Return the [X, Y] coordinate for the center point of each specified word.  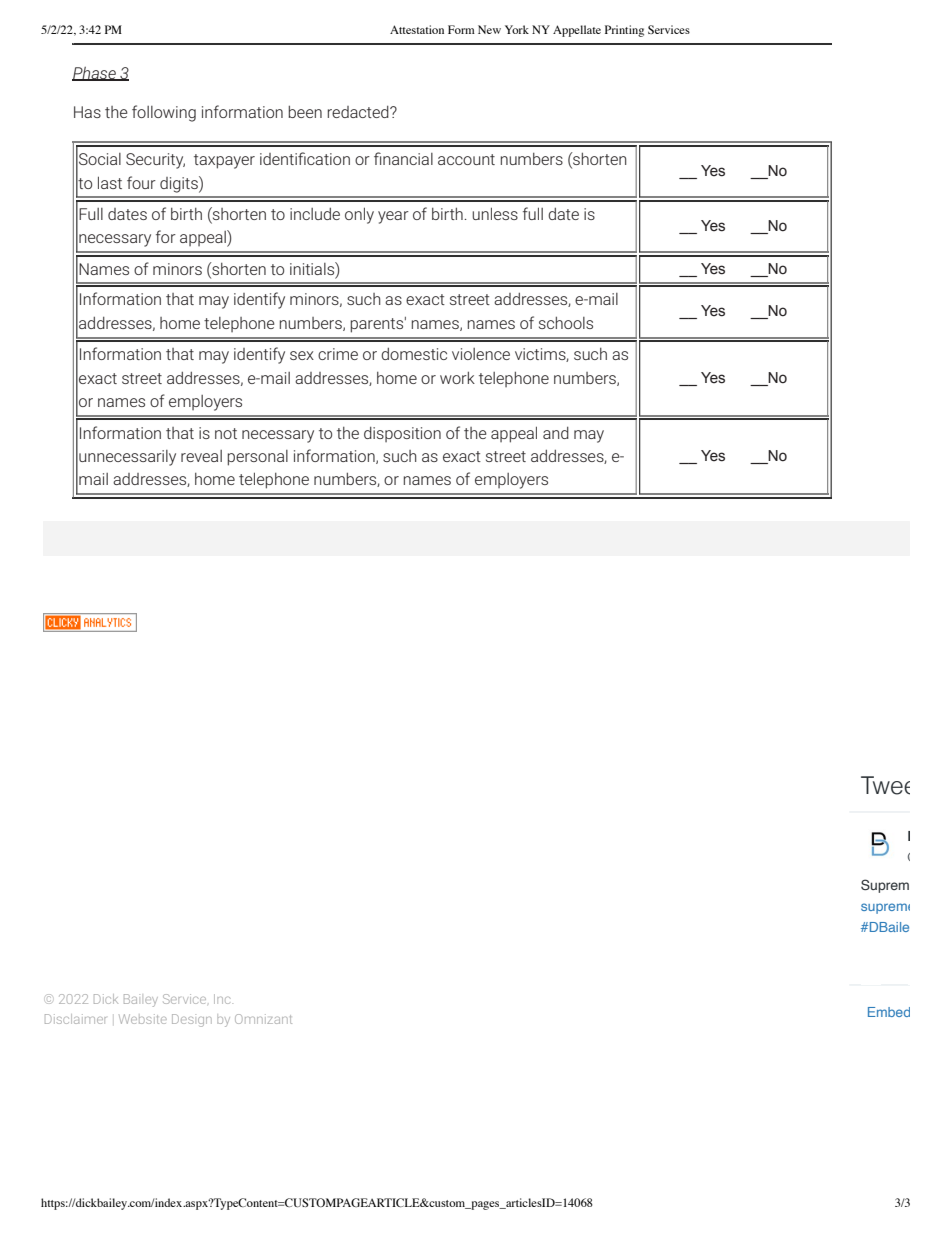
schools [566, 323]
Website [143, 1019]
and [556, 433]
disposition [402, 434]
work [457, 377]
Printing [624, 31]
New [489, 29]
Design [192, 1020]
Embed [889, 1012]
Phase [95, 74]
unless [495, 213]
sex [302, 355]
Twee [885, 785]
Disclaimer [75, 1019]
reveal [201, 456]
